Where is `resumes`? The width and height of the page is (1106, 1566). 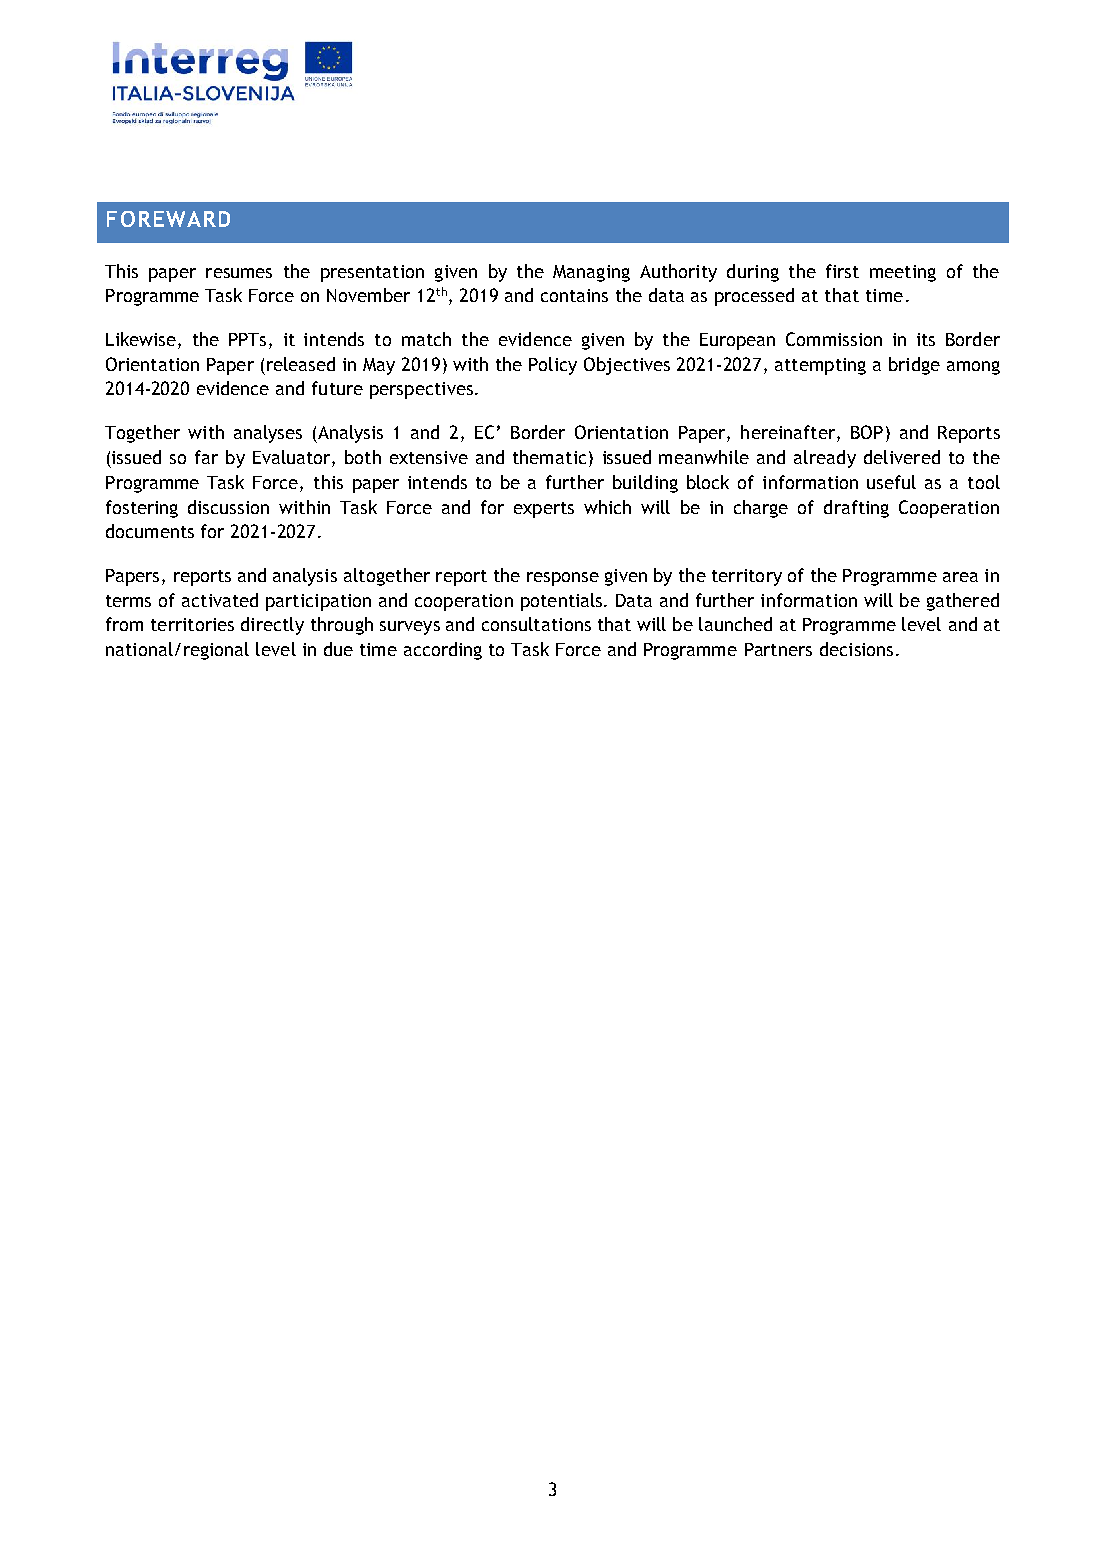 resumes is located at coordinates (239, 273).
